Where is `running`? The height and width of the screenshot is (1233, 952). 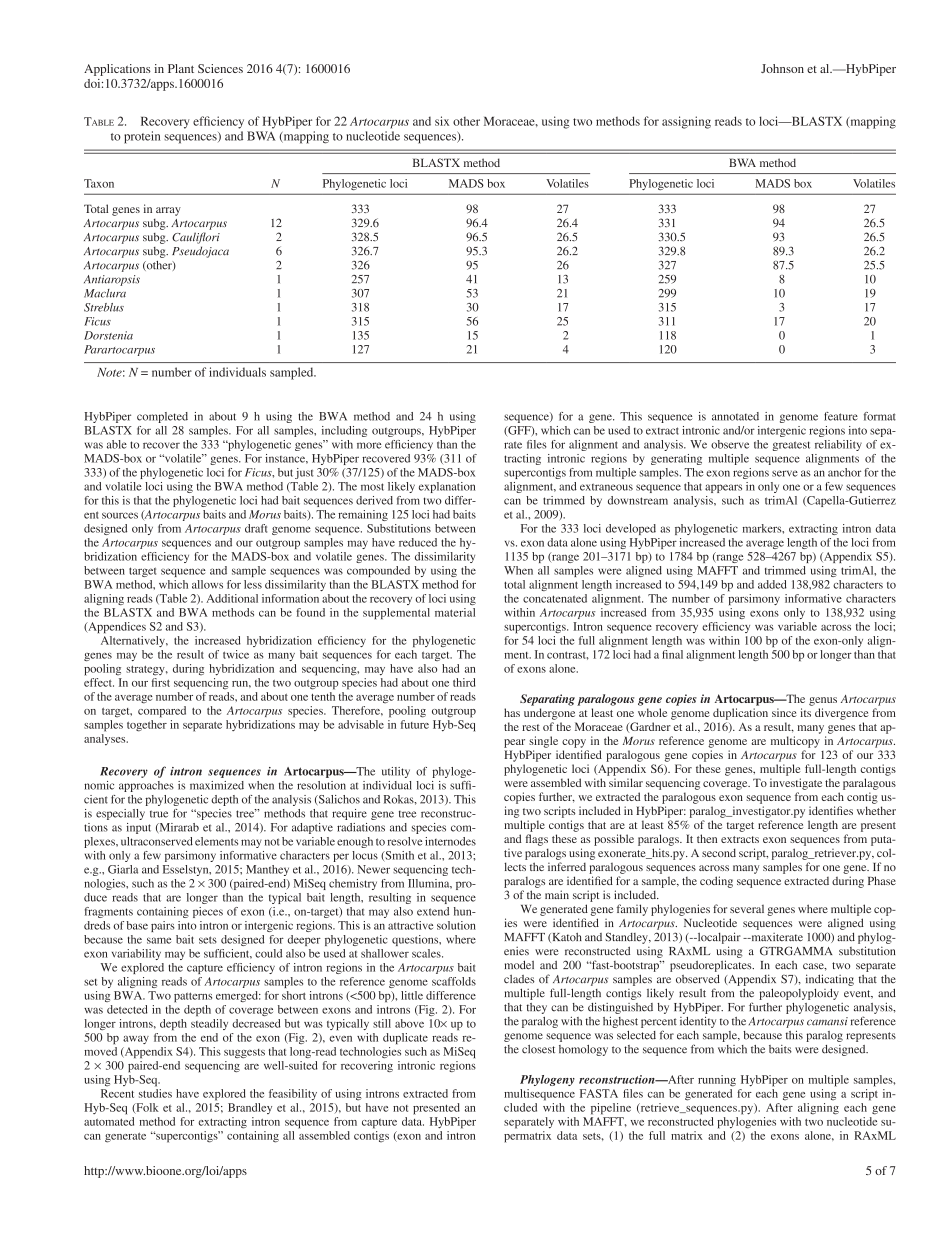
running is located at coordinates (717, 1081).
